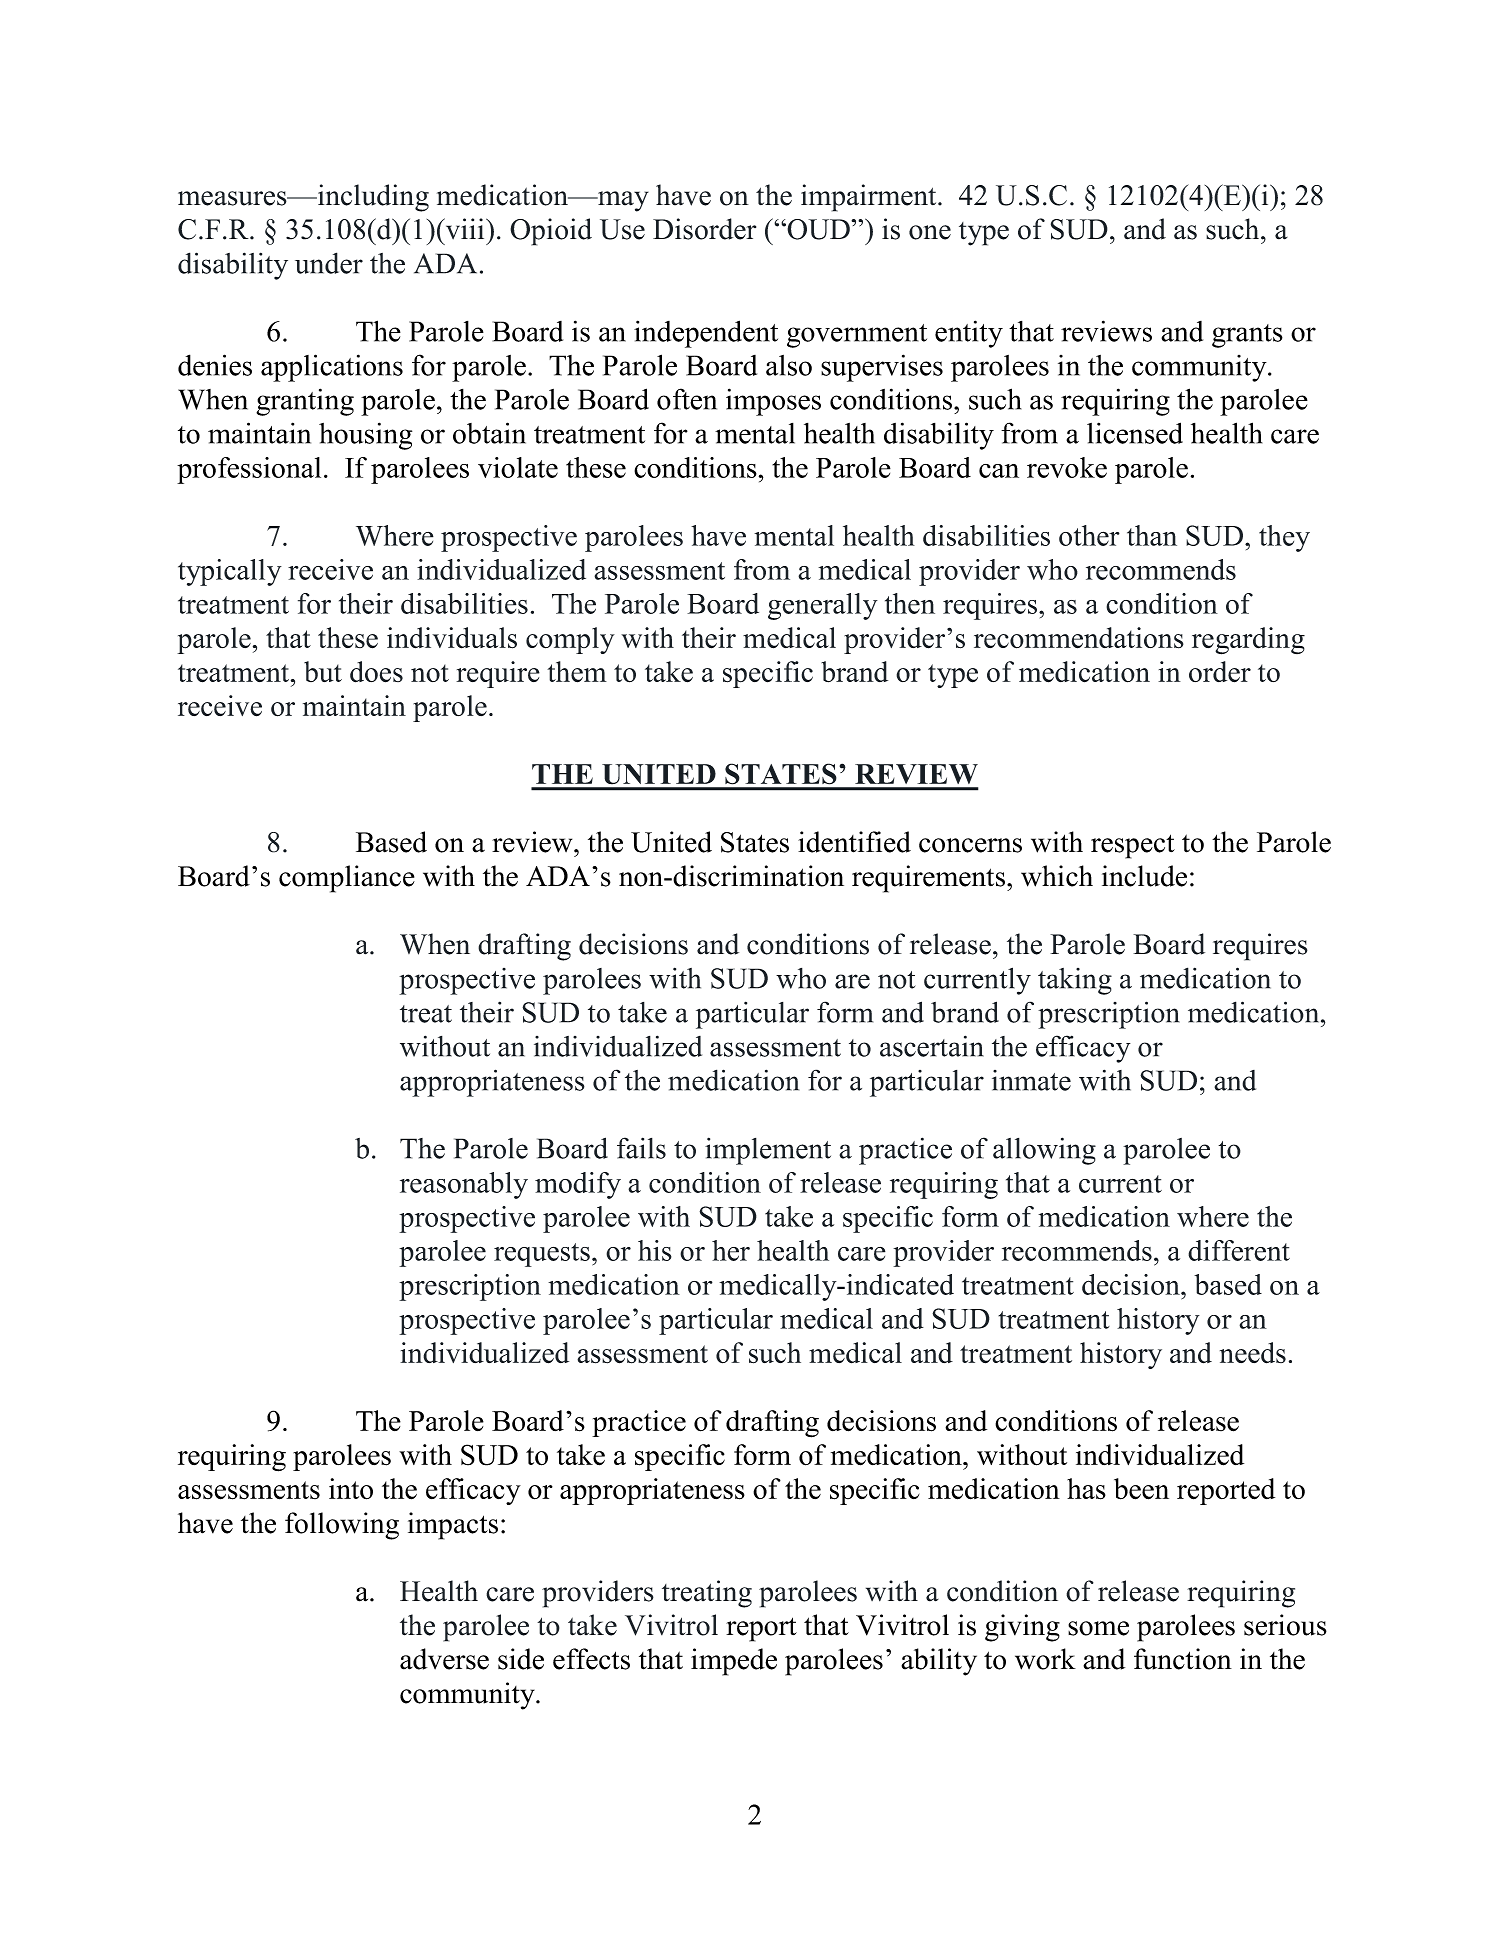  I want to click on adverse, so click(444, 1659).
